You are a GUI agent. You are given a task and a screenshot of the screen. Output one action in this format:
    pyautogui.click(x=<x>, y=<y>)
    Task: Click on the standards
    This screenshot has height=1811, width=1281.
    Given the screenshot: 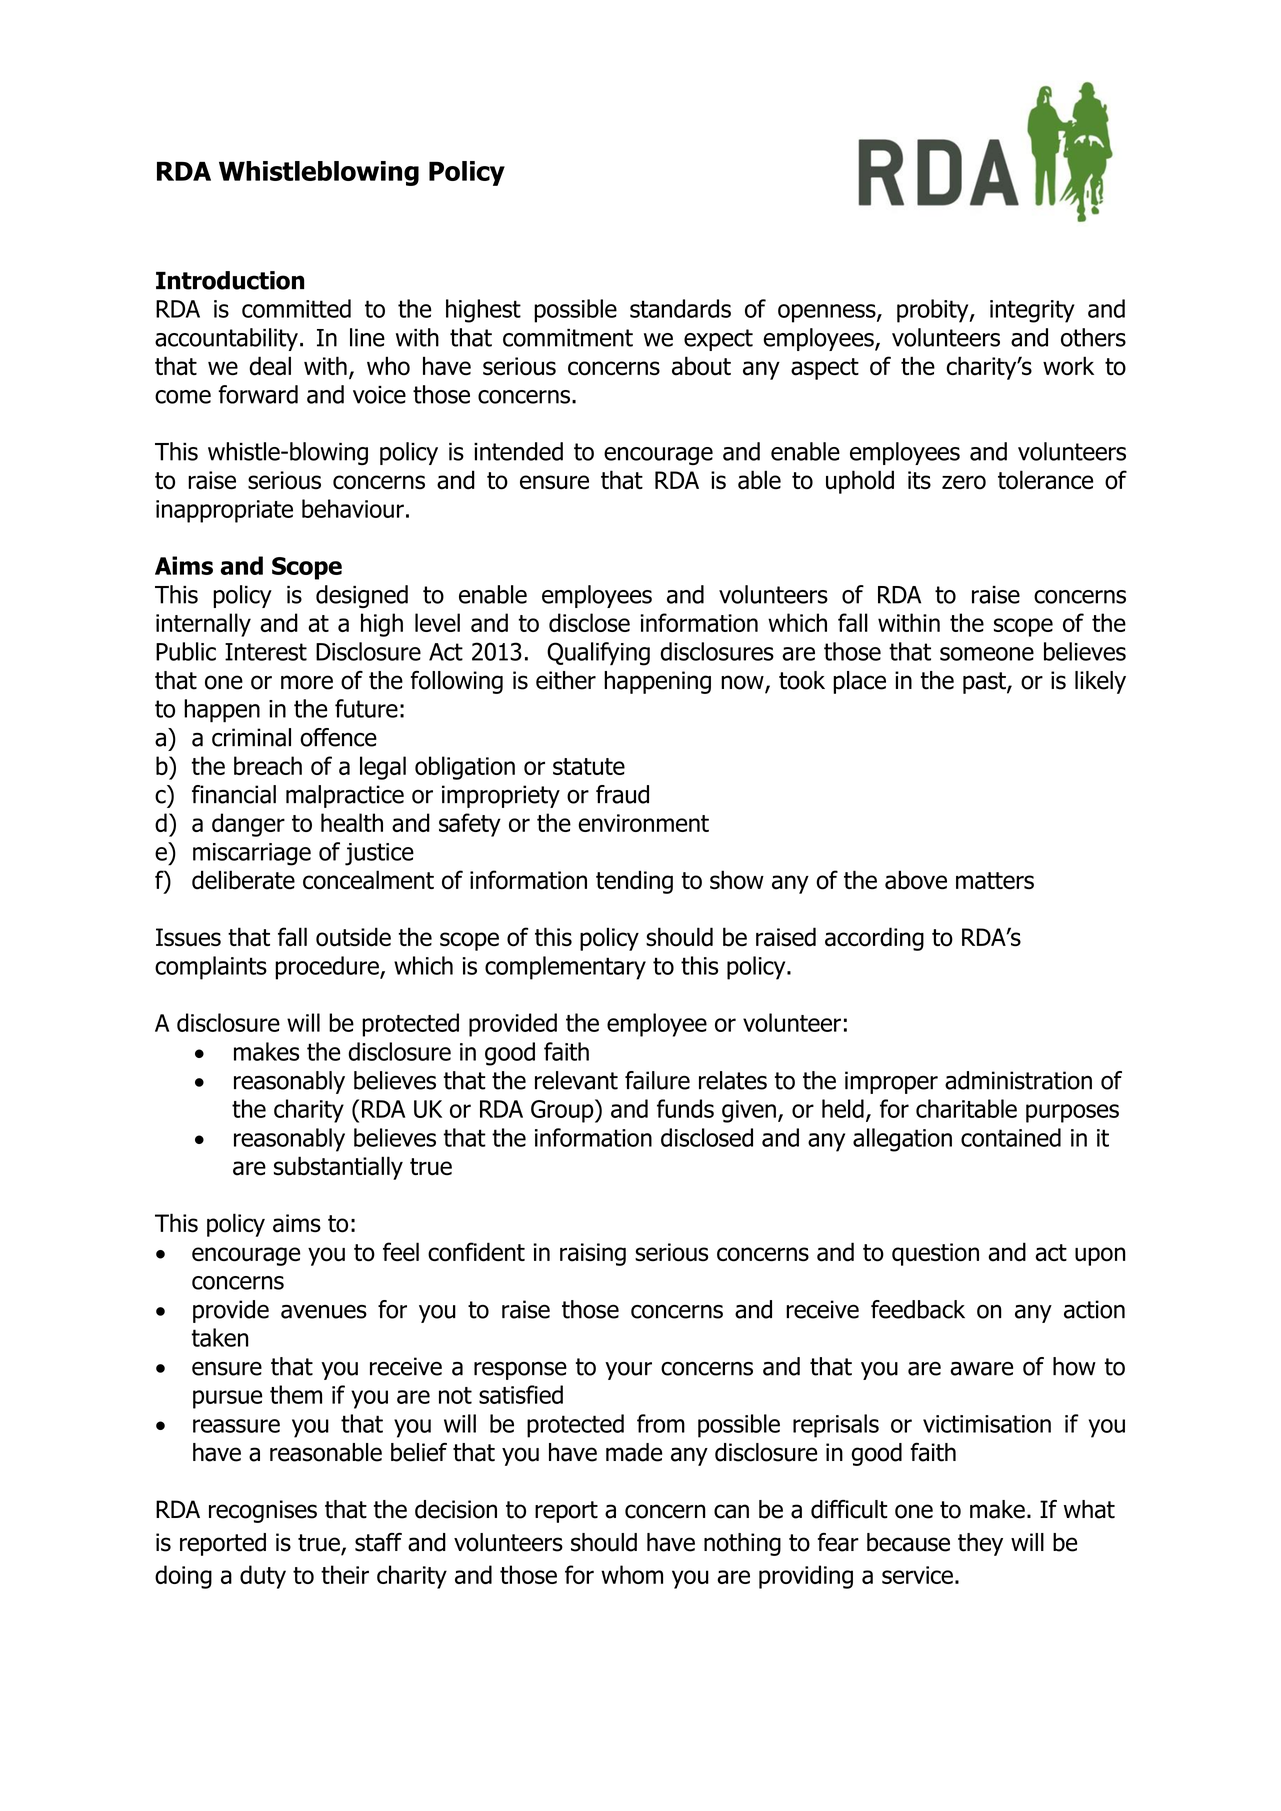 What is the action you would take?
    pyautogui.click(x=680, y=308)
